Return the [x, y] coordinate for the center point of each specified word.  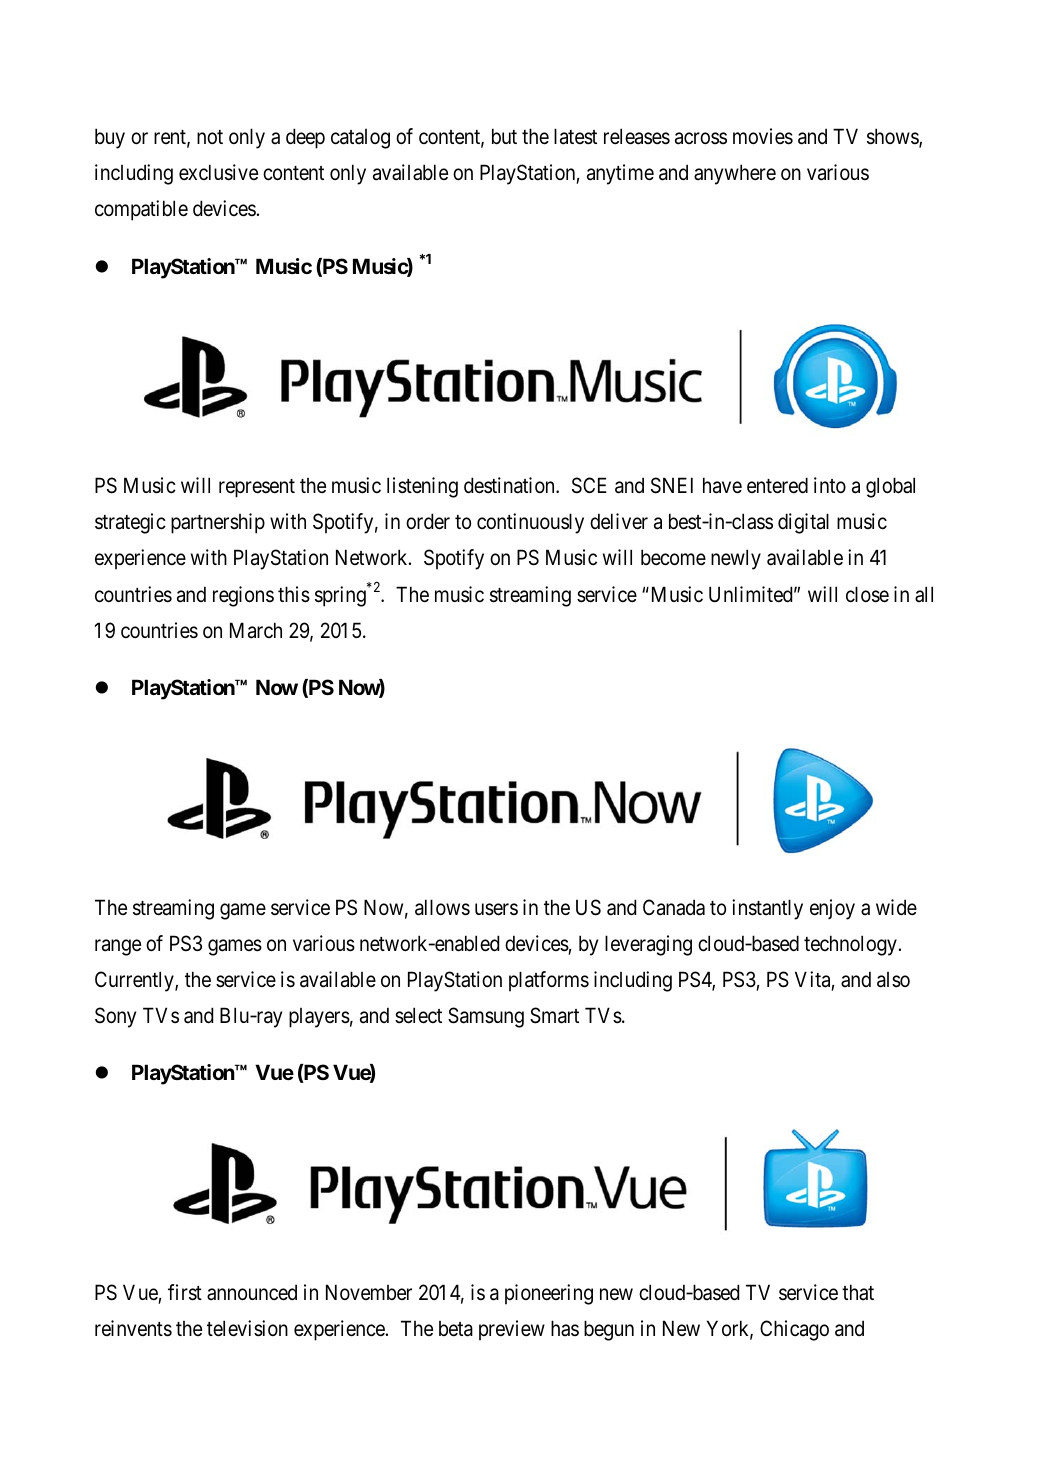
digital [803, 523]
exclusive [218, 172]
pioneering [549, 1294]
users [496, 909]
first [185, 1292]
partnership [218, 523]
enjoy [832, 909]
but [504, 136]
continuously [530, 523]
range [118, 947]
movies [763, 136]
